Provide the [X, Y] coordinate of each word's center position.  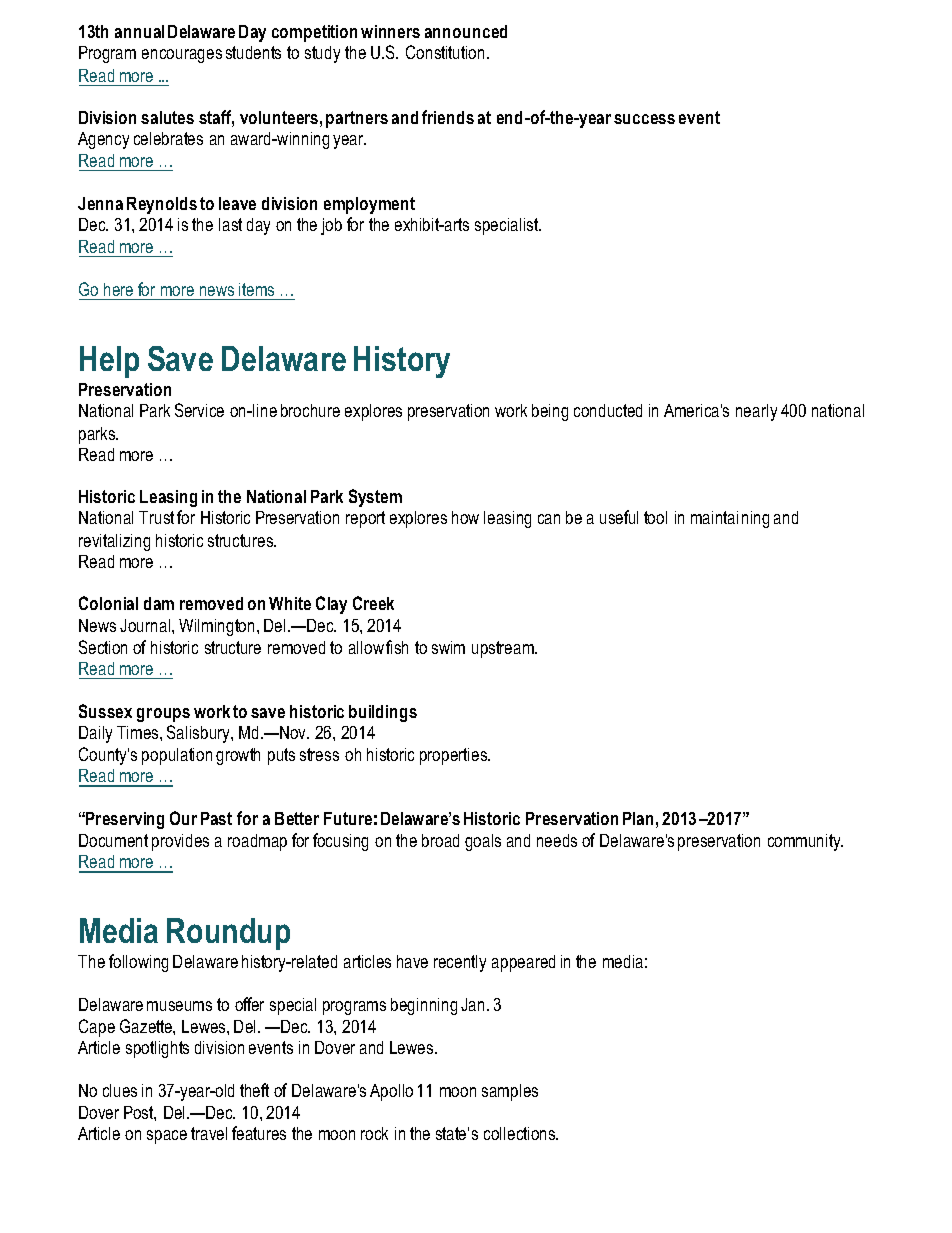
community [805, 842]
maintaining [730, 519]
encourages [182, 56]
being [550, 412]
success [644, 119]
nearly [756, 412]
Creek [373, 603]
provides [180, 842]
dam [159, 603]
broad [440, 840]
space [167, 1137]
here [118, 289]
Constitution [445, 52]
